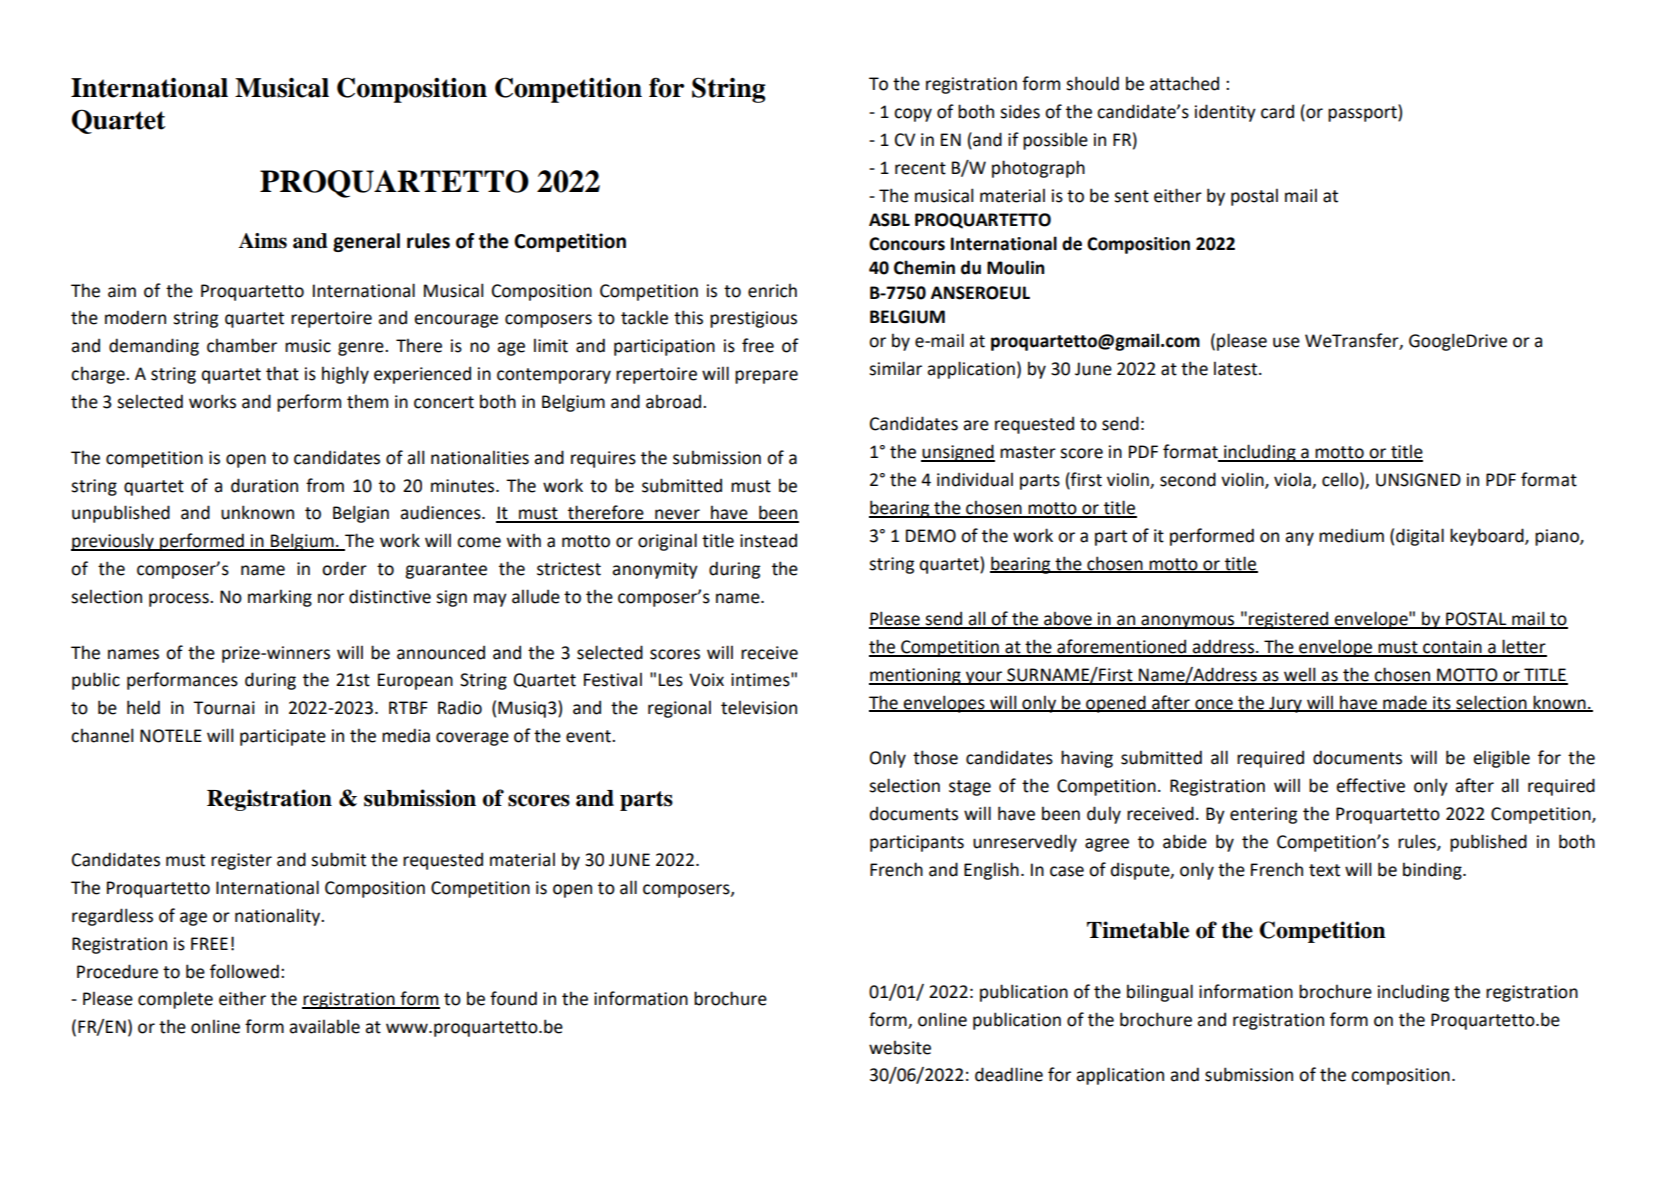  I want to click on available, so click(324, 1026).
